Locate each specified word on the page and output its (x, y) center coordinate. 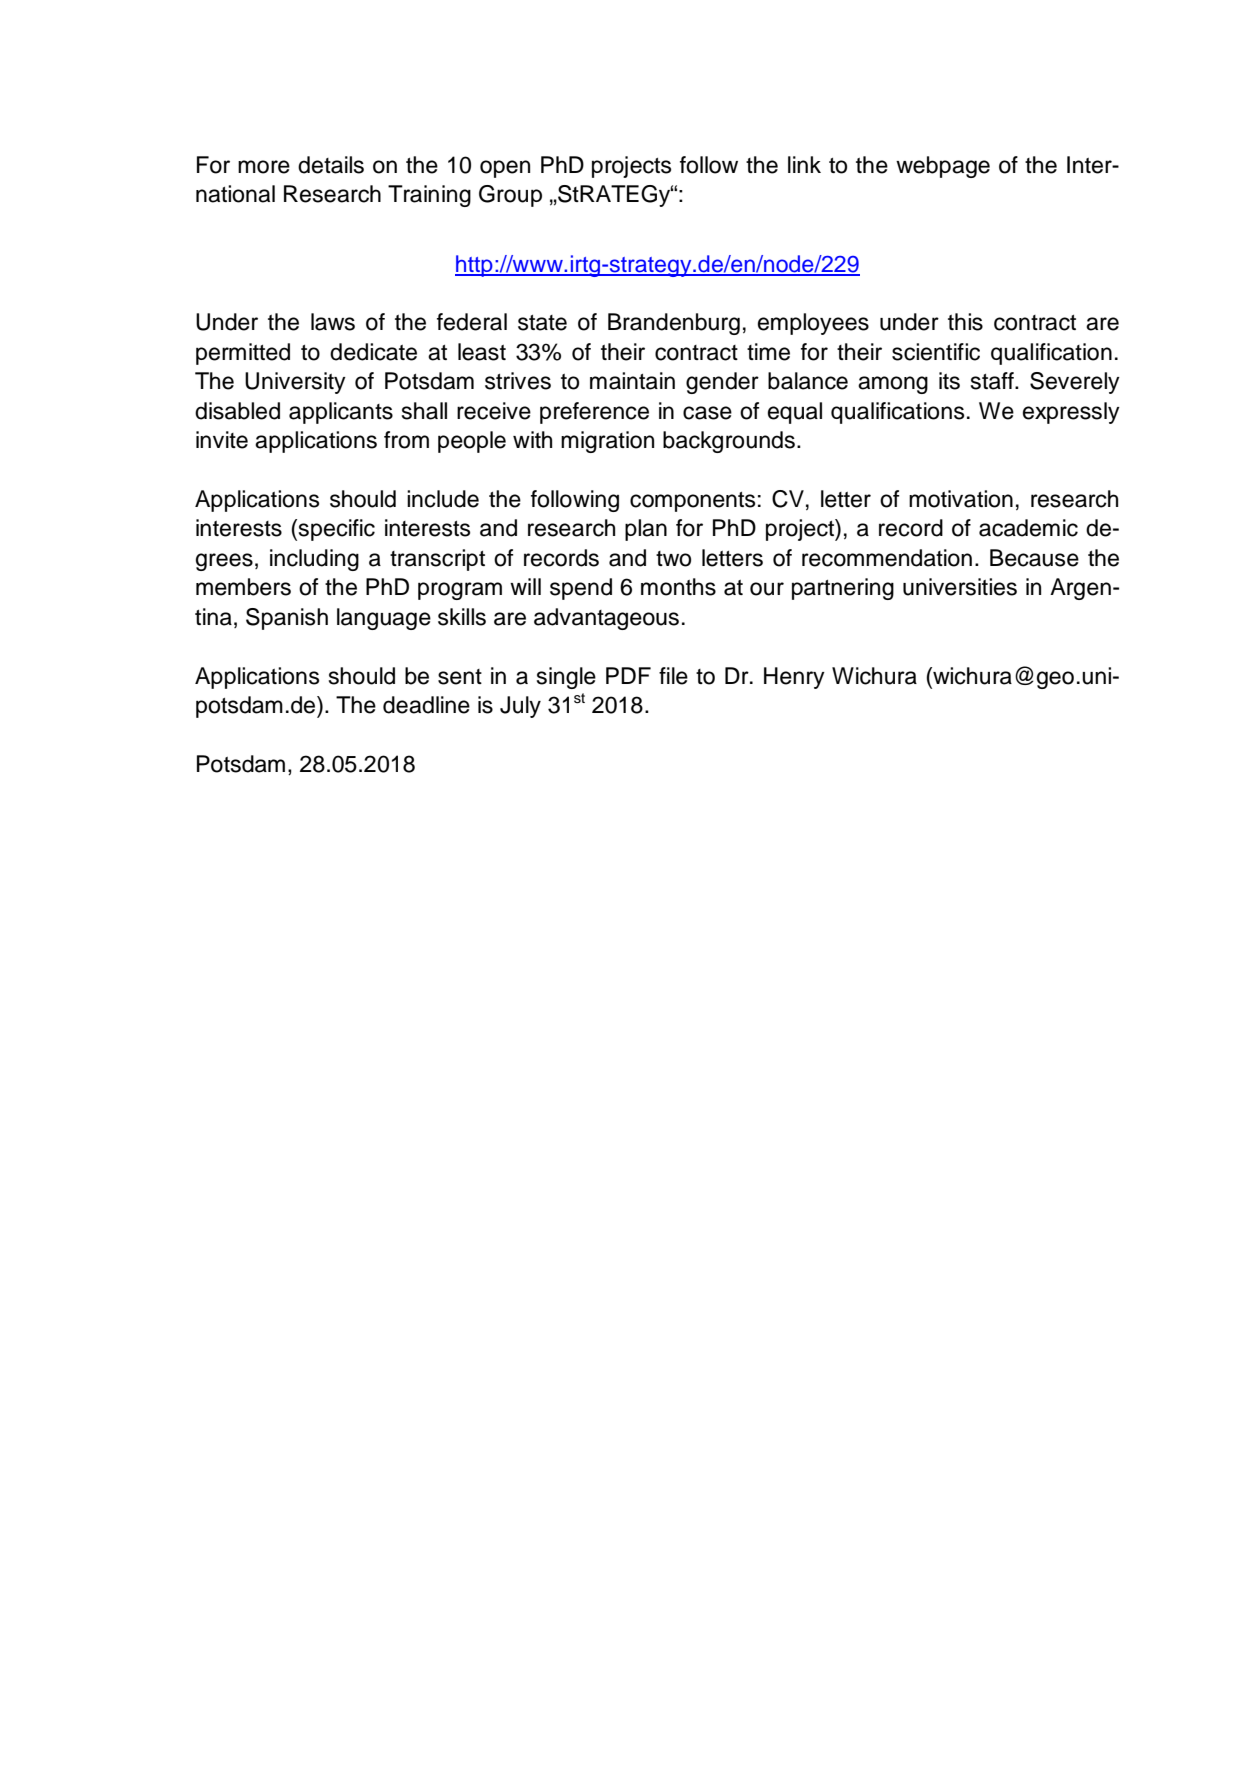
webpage (943, 167)
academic (1028, 528)
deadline (426, 705)
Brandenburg (674, 324)
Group (510, 196)
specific (337, 530)
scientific (936, 352)
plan (646, 530)
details (331, 165)
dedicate (373, 352)
